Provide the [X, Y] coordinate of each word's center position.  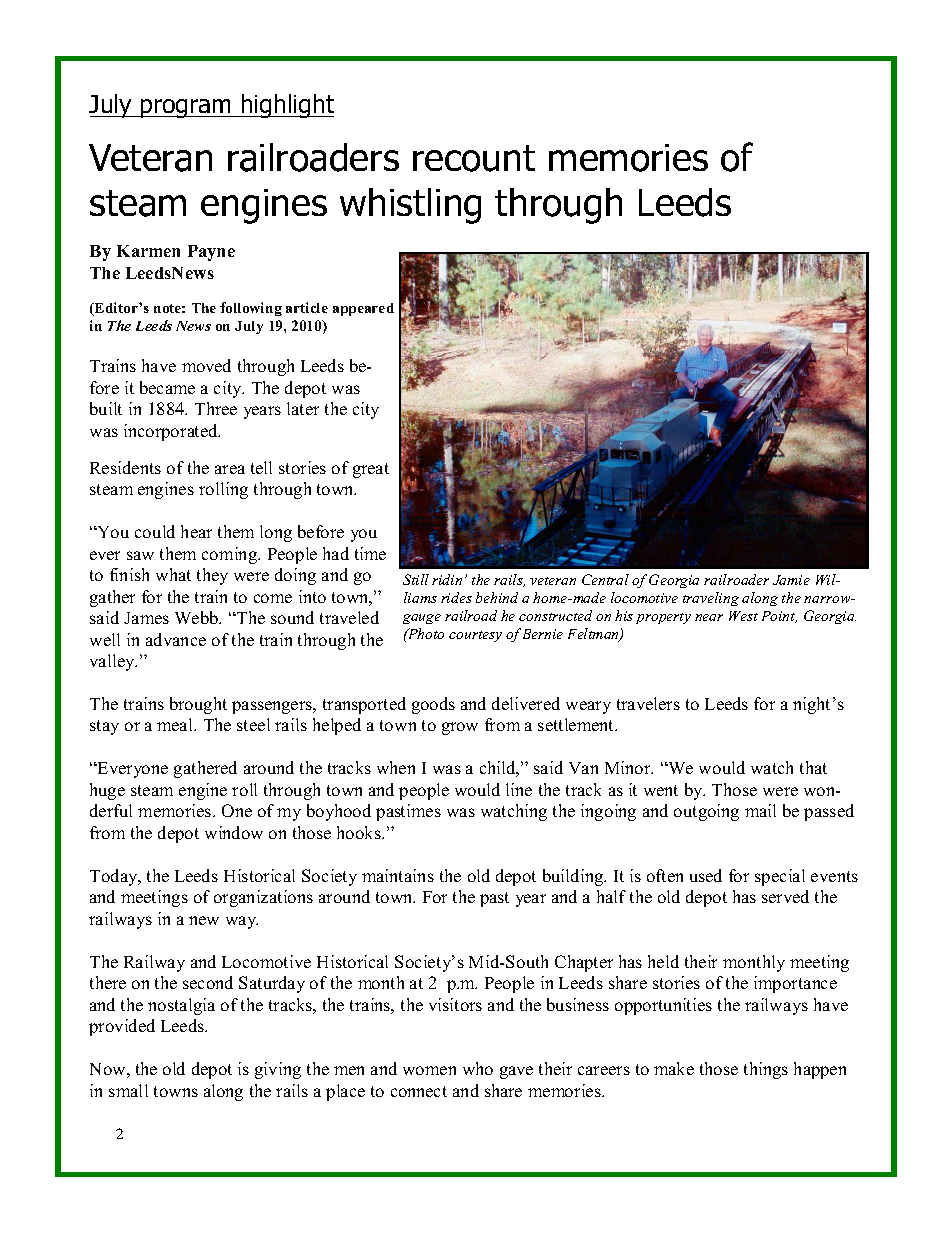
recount [474, 158]
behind [497, 597]
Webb [198, 617]
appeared [363, 309]
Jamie [791, 580]
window [234, 832]
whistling [410, 206]
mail [760, 810]
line [519, 789]
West [743, 616]
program [186, 108]
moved [206, 365]
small [128, 1090]
